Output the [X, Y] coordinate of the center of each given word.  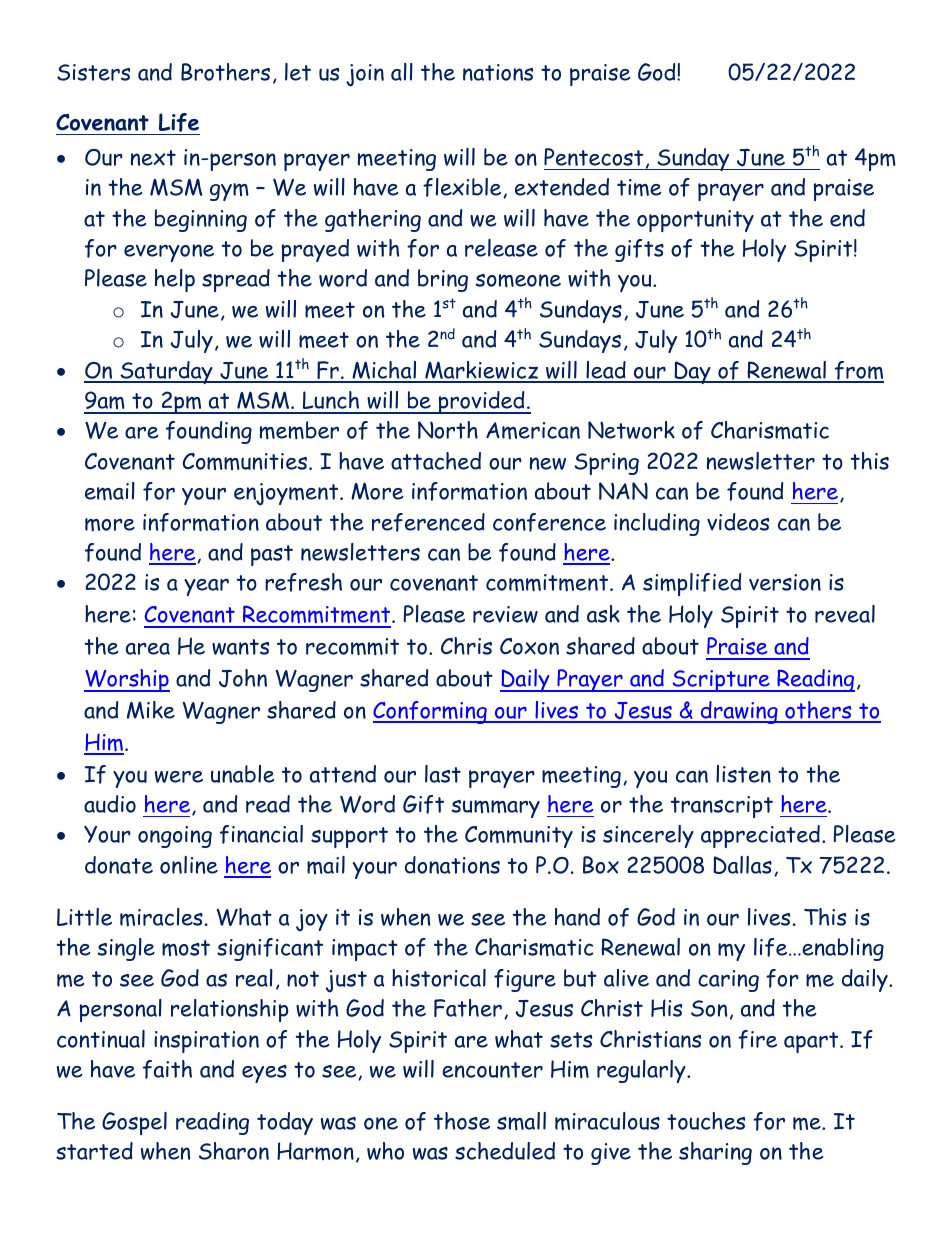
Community [519, 837]
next [153, 158]
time [639, 188]
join [365, 75]
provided [481, 402]
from [858, 371]
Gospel [134, 1123]
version [785, 582]
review [505, 614]
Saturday [166, 372]
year [206, 587]
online [189, 865]
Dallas [742, 865]
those [462, 1121]
